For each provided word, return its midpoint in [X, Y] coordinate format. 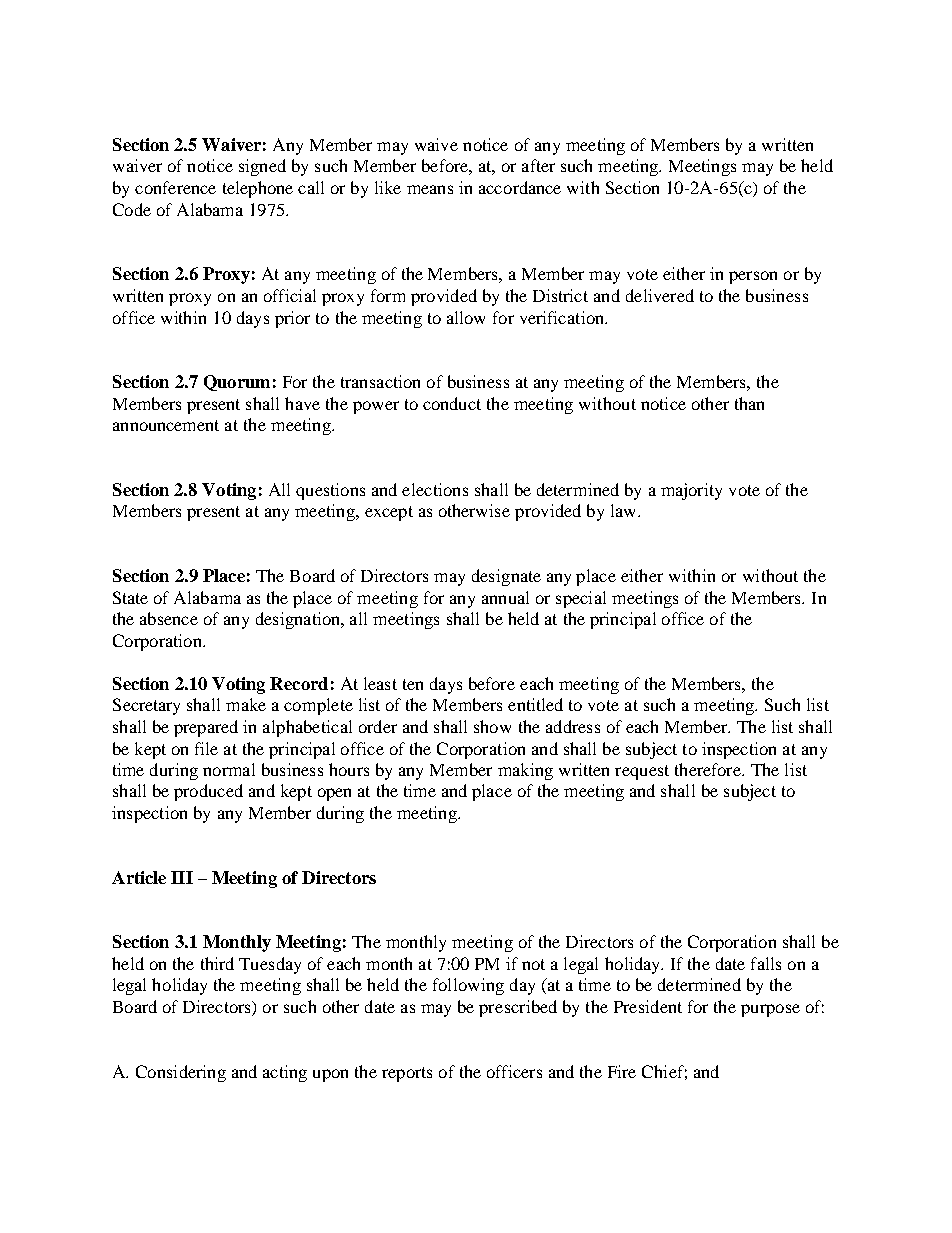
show [492, 726]
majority [691, 491]
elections [435, 489]
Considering [181, 1073]
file [206, 748]
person [753, 277]
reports [407, 1074]
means [430, 189]
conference [175, 187]
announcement [166, 425]
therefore [709, 769]
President [648, 1006]
